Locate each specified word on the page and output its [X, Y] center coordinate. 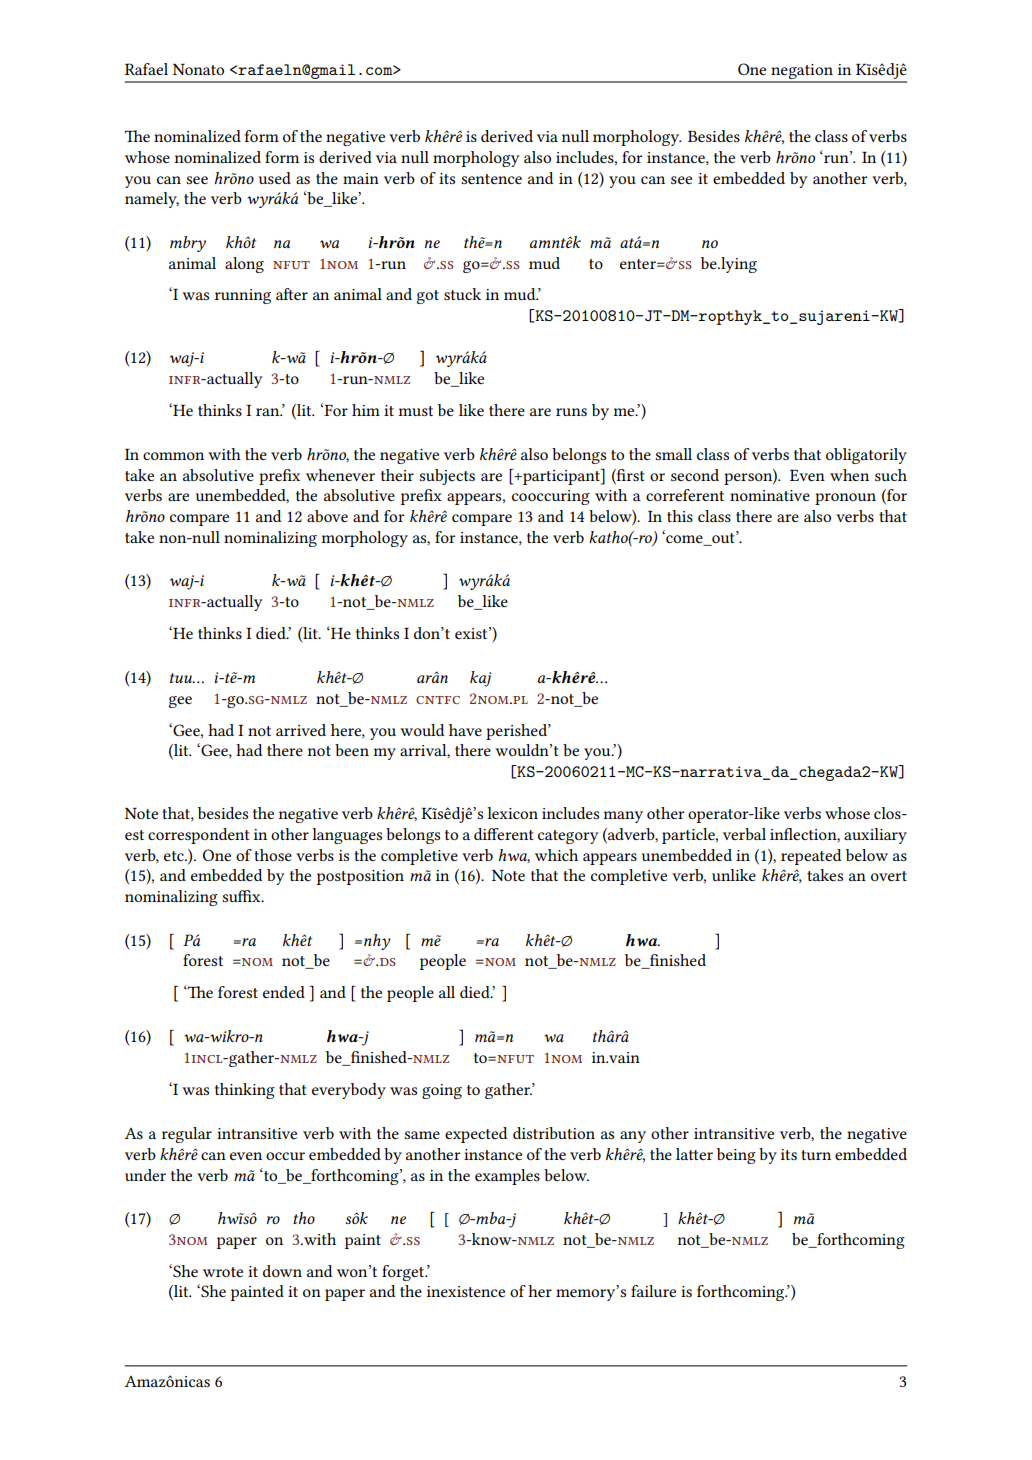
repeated [811, 857]
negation [802, 73]
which [556, 855]
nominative [770, 495]
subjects [447, 477]
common [173, 456]
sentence [491, 179]
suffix [242, 896]
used [275, 178]
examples [507, 1177]
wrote [223, 1272]
